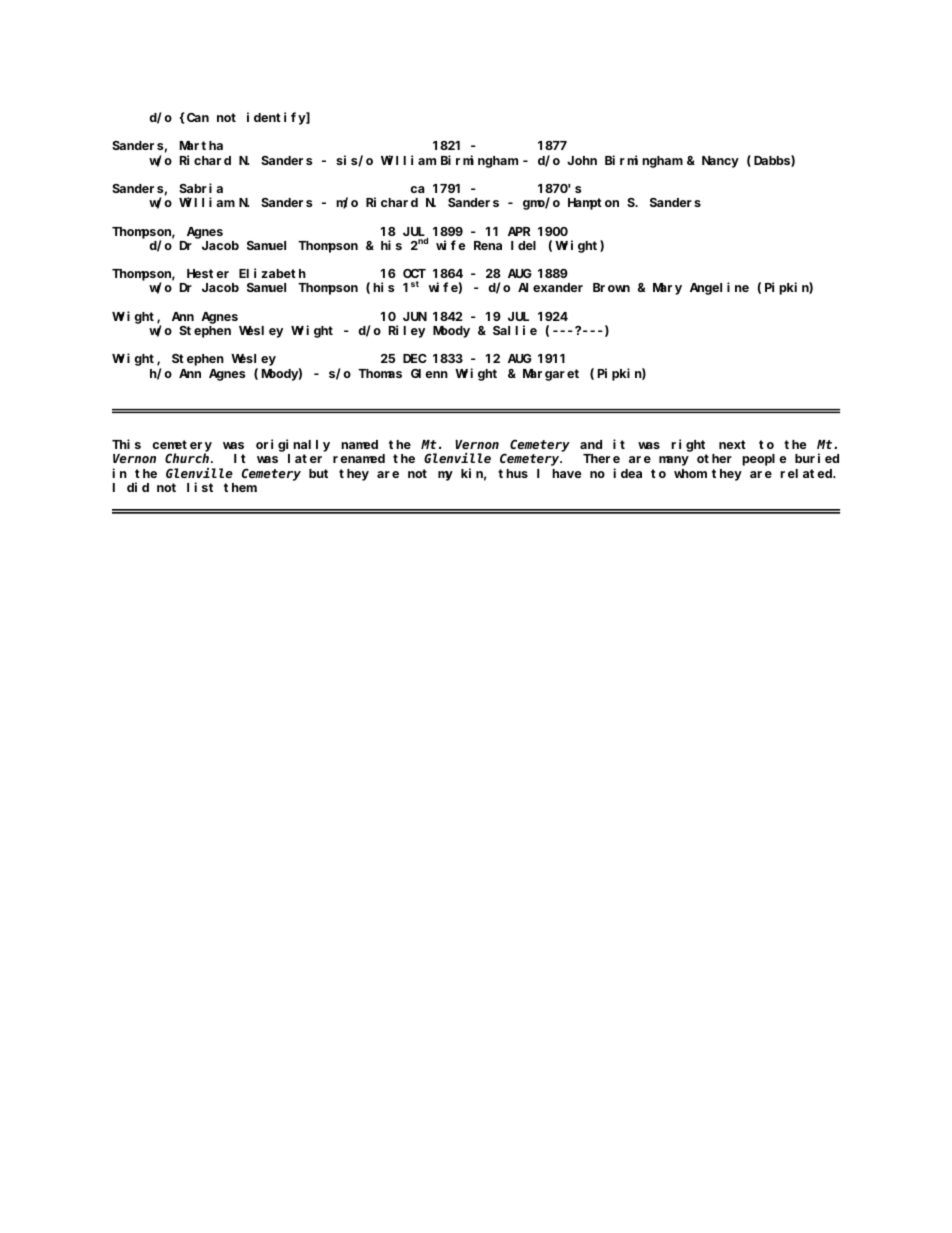 This screenshot has width=952, height=1233. Describe the element at coordinates (407, 331) in the screenshot. I see `Riley` at that location.
